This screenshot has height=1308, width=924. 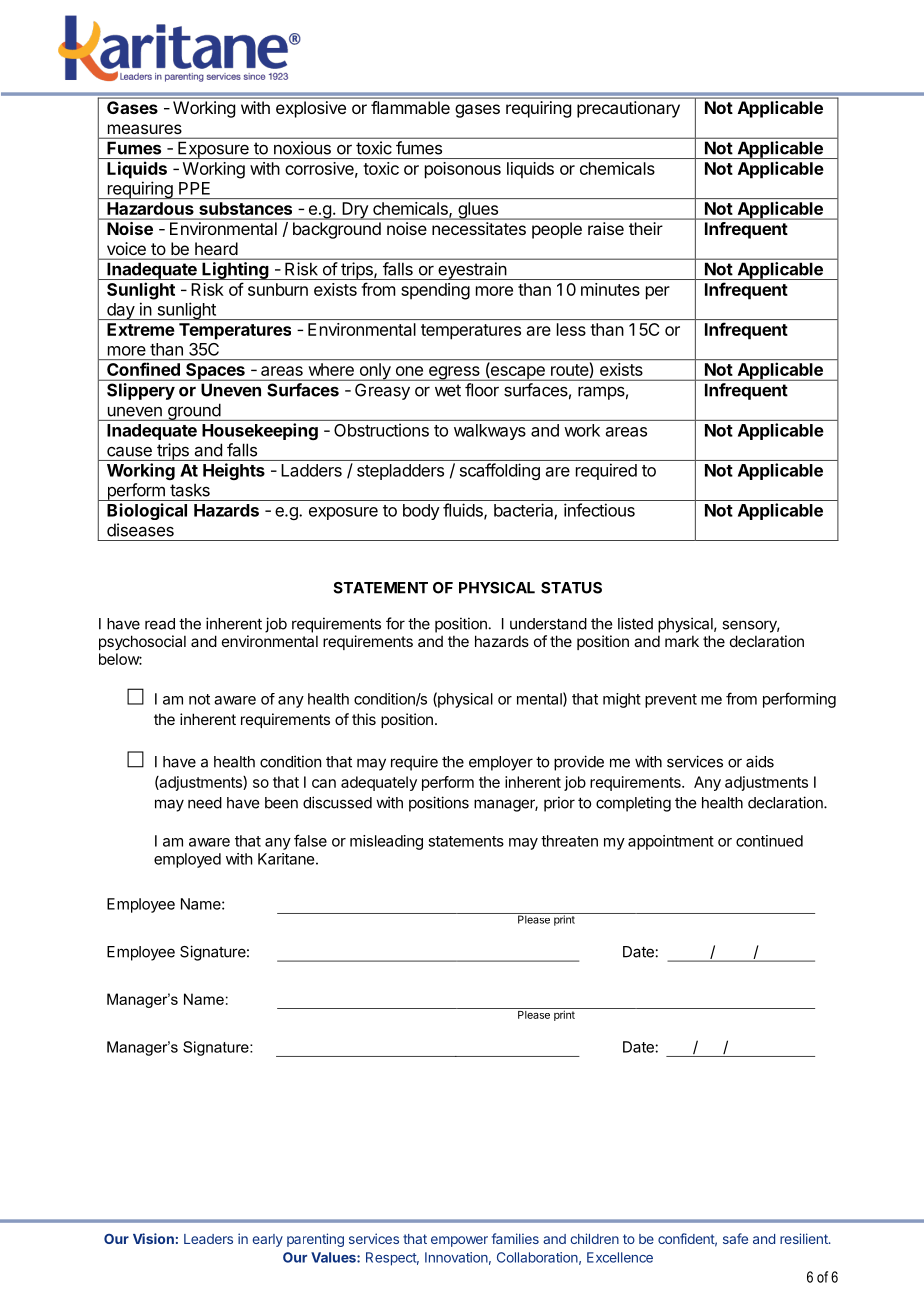 I want to click on precautionary, so click(x=628, y=109).
